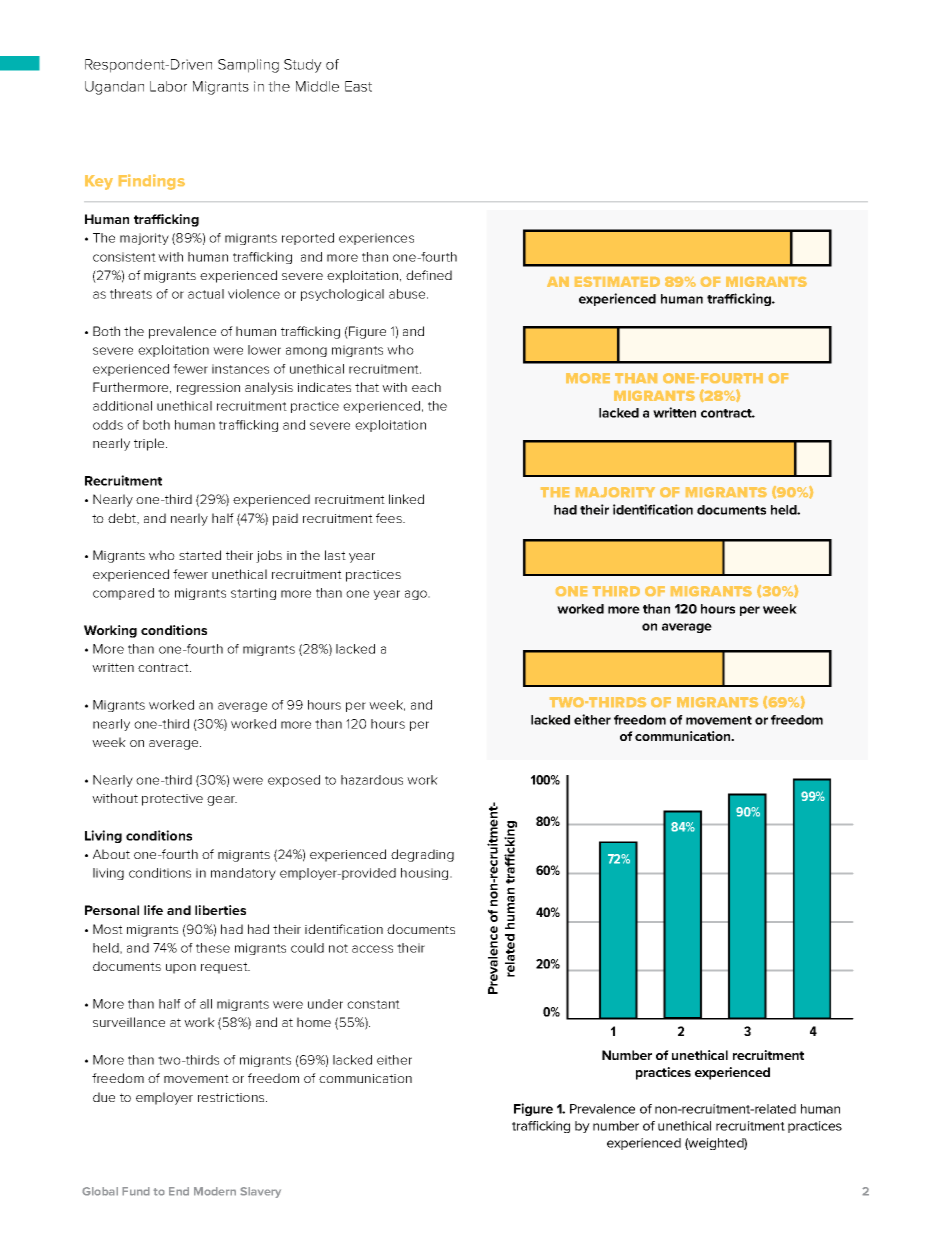 This document has height=1233, width=952. I want to click on East, so click(358, 86).
